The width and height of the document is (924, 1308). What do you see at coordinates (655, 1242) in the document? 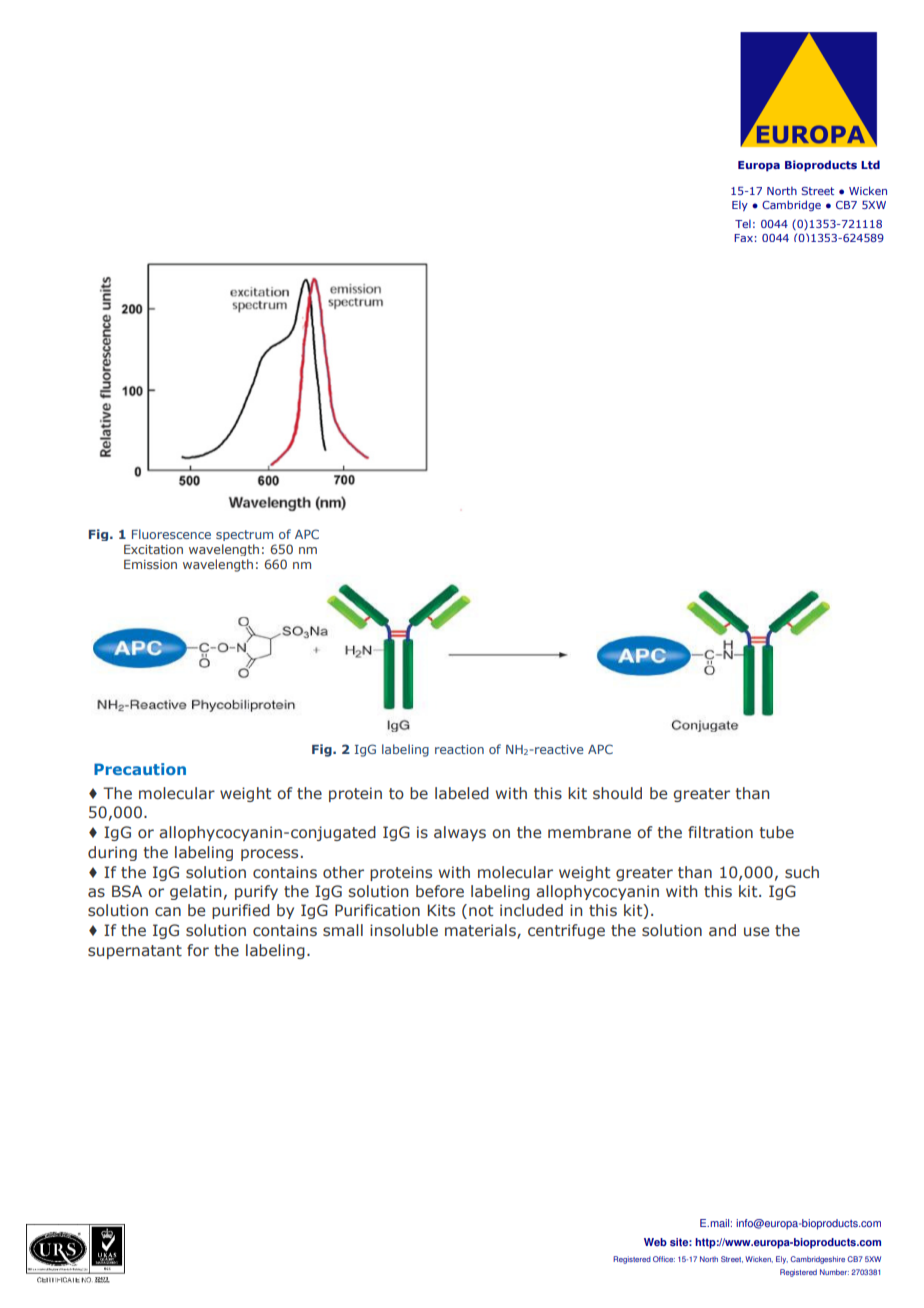
I see `Web` at bounding box center [655, 1242].
